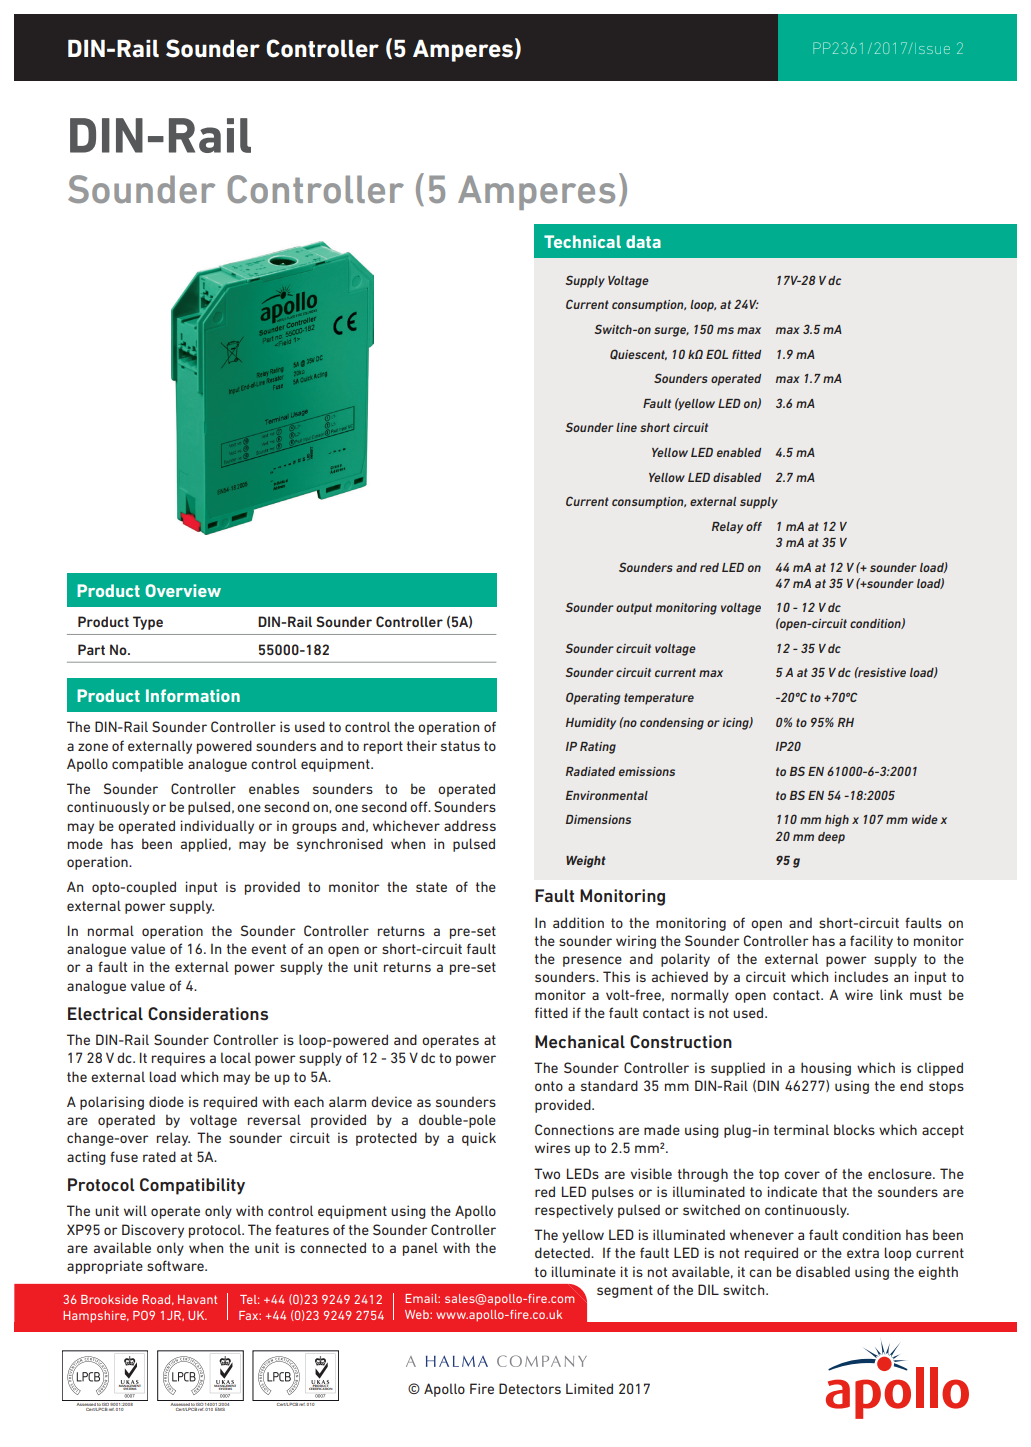 The height and width of the document is (1447, 1031). I want to click on high, so click(837, 821).
